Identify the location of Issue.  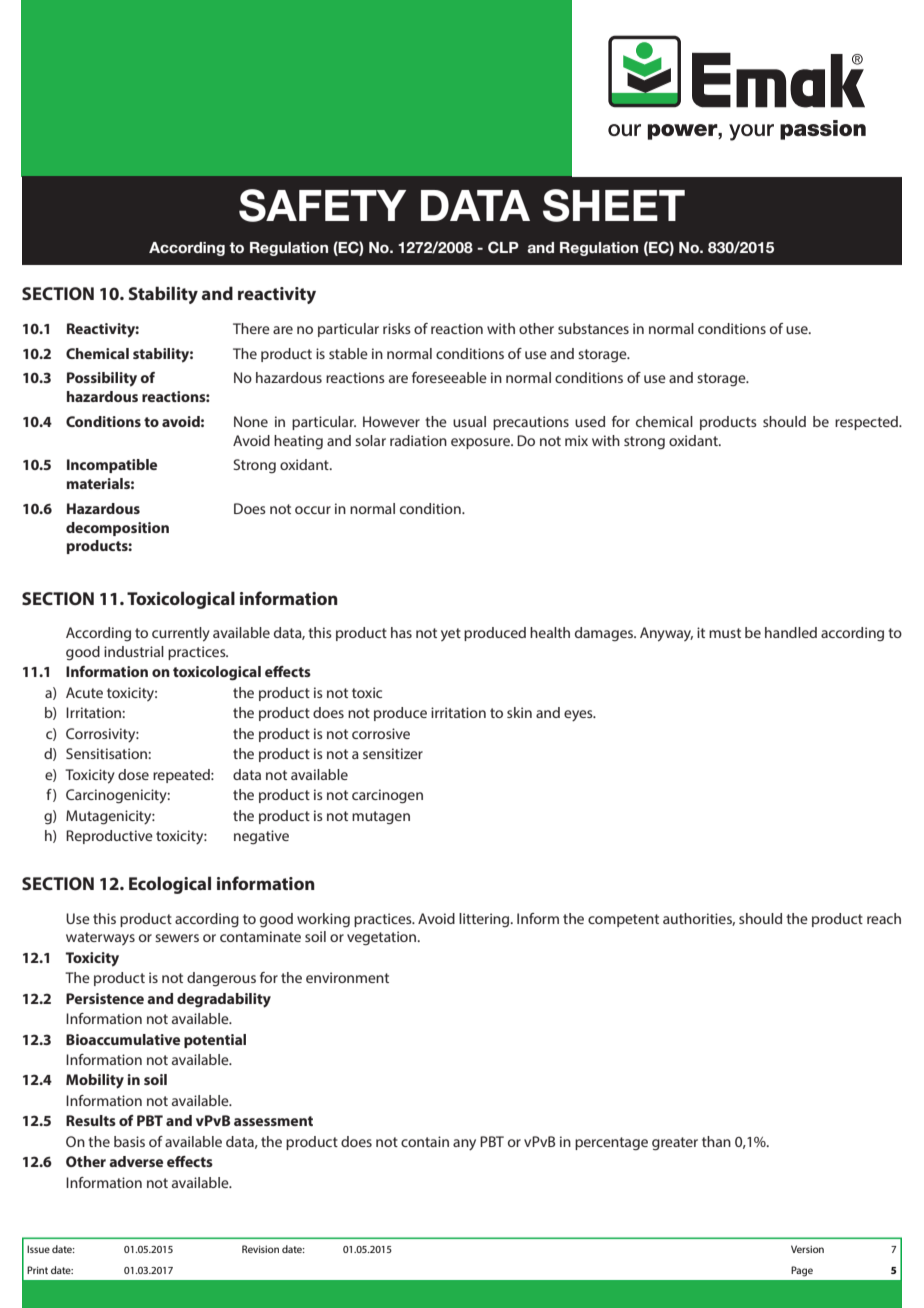
(38, 1249).
